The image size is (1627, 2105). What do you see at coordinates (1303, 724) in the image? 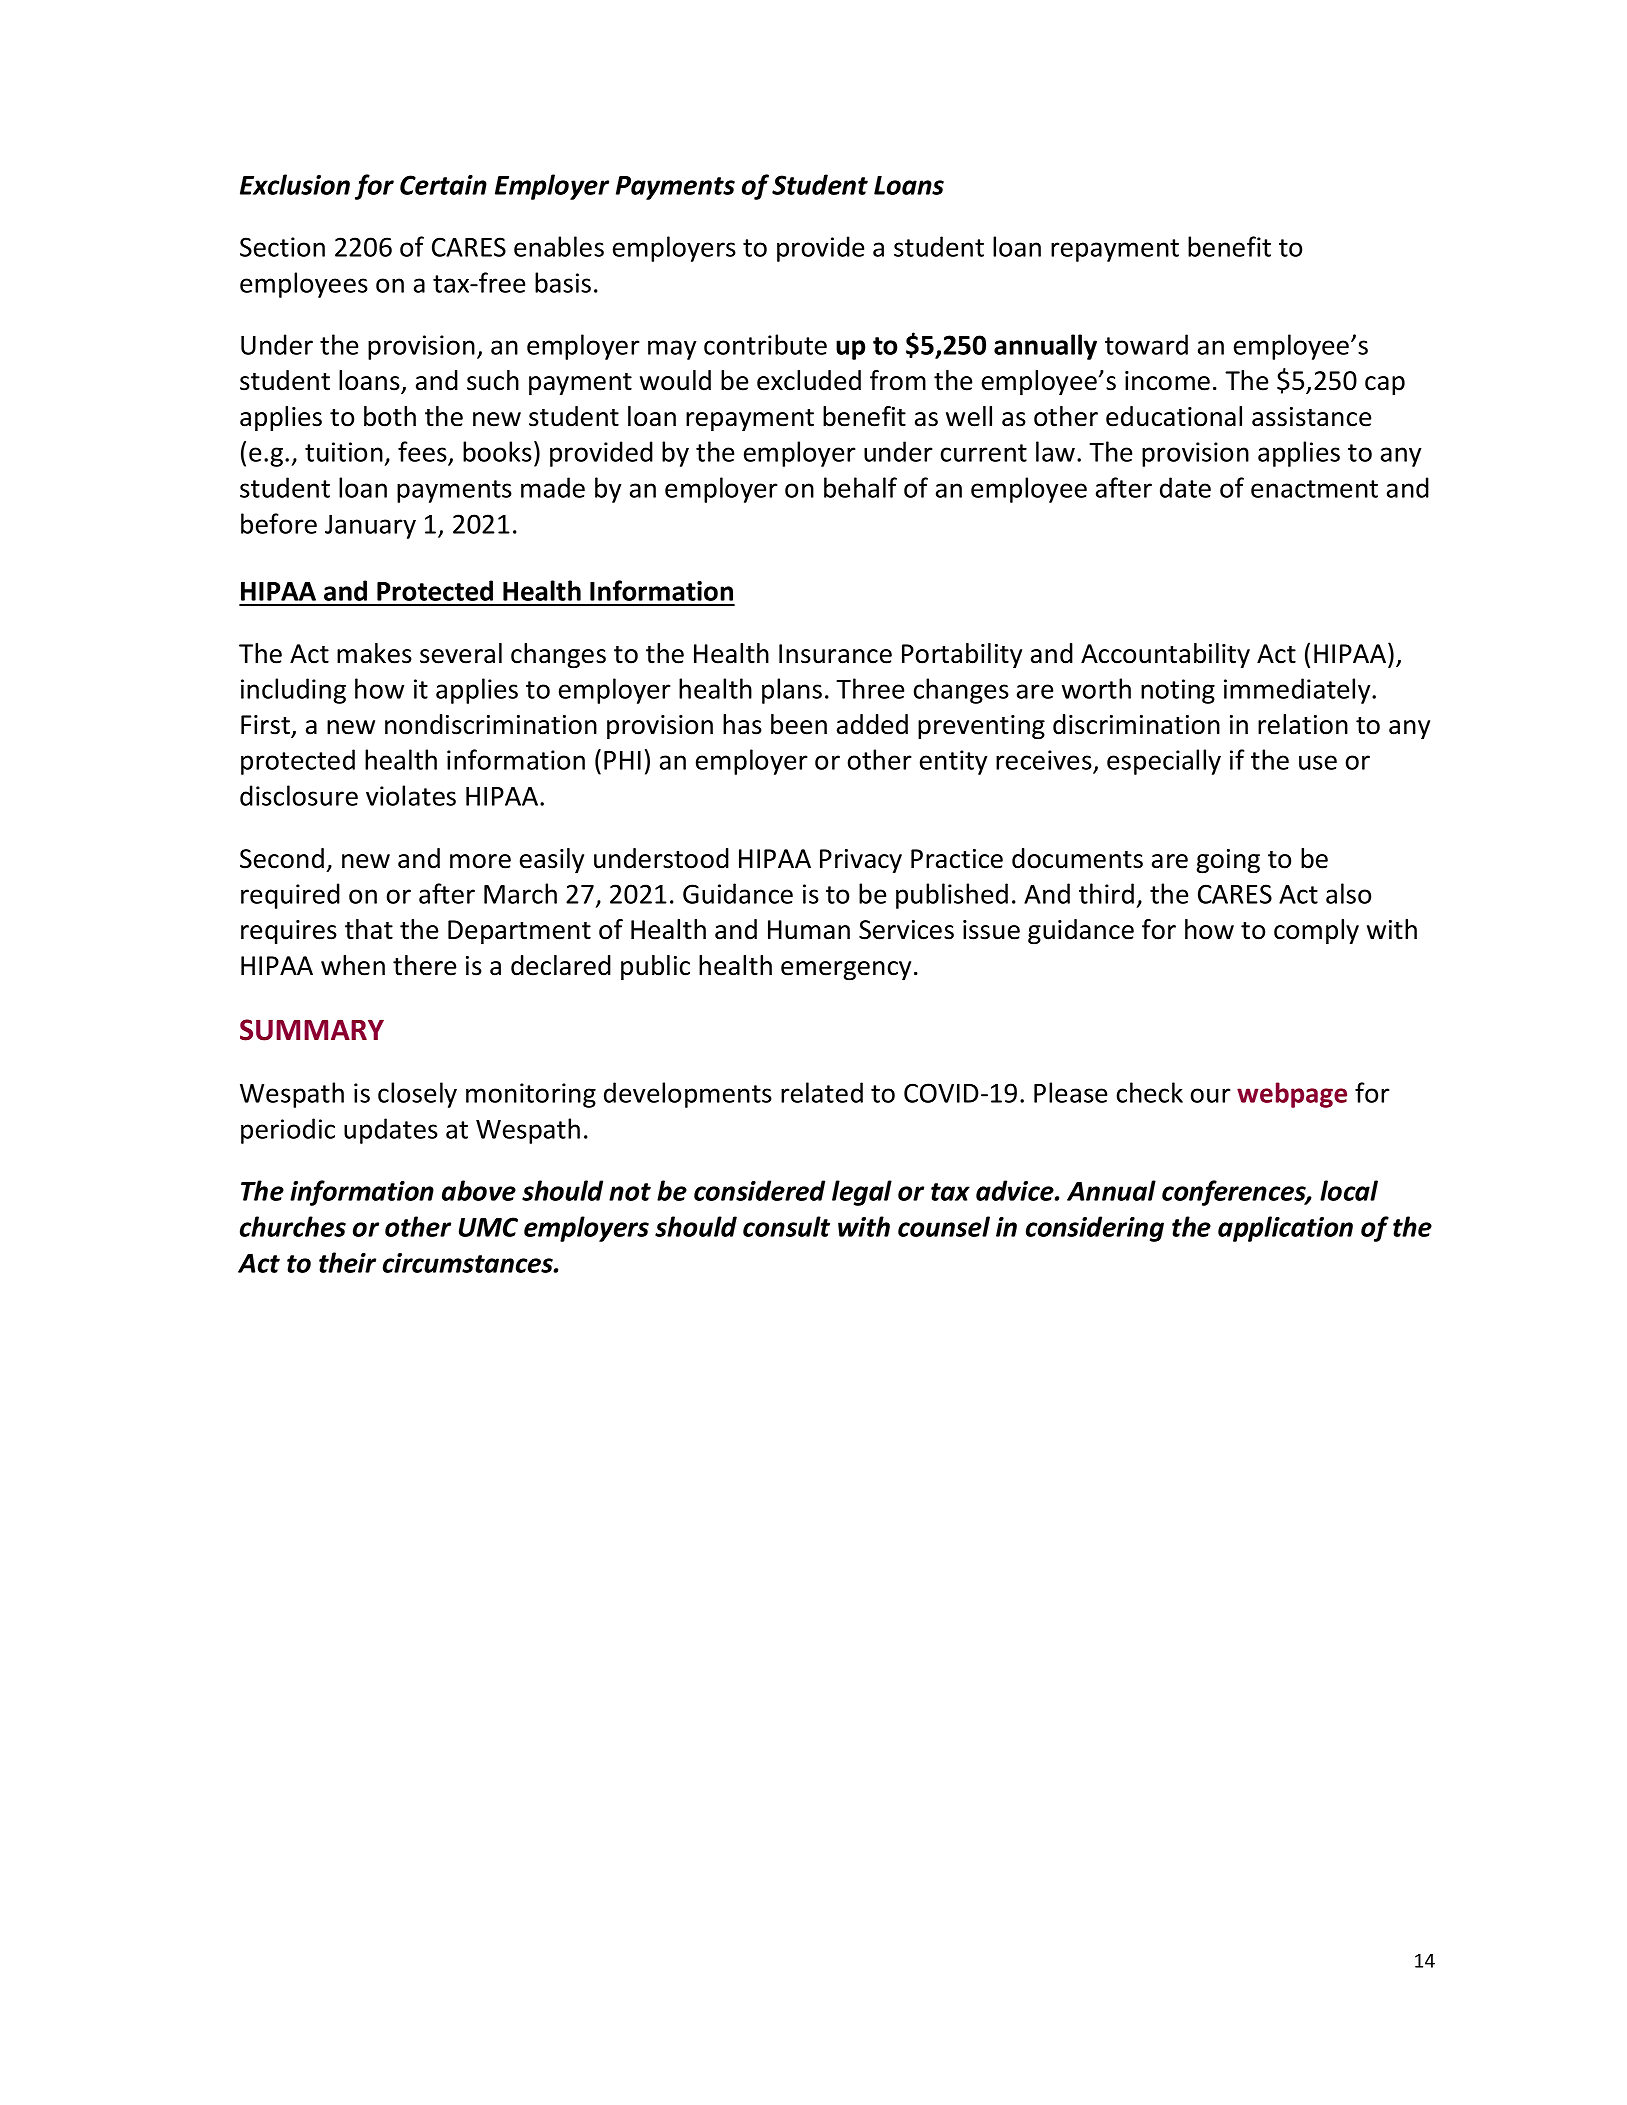
I see `relation` at bounding box center [1303, 724].
